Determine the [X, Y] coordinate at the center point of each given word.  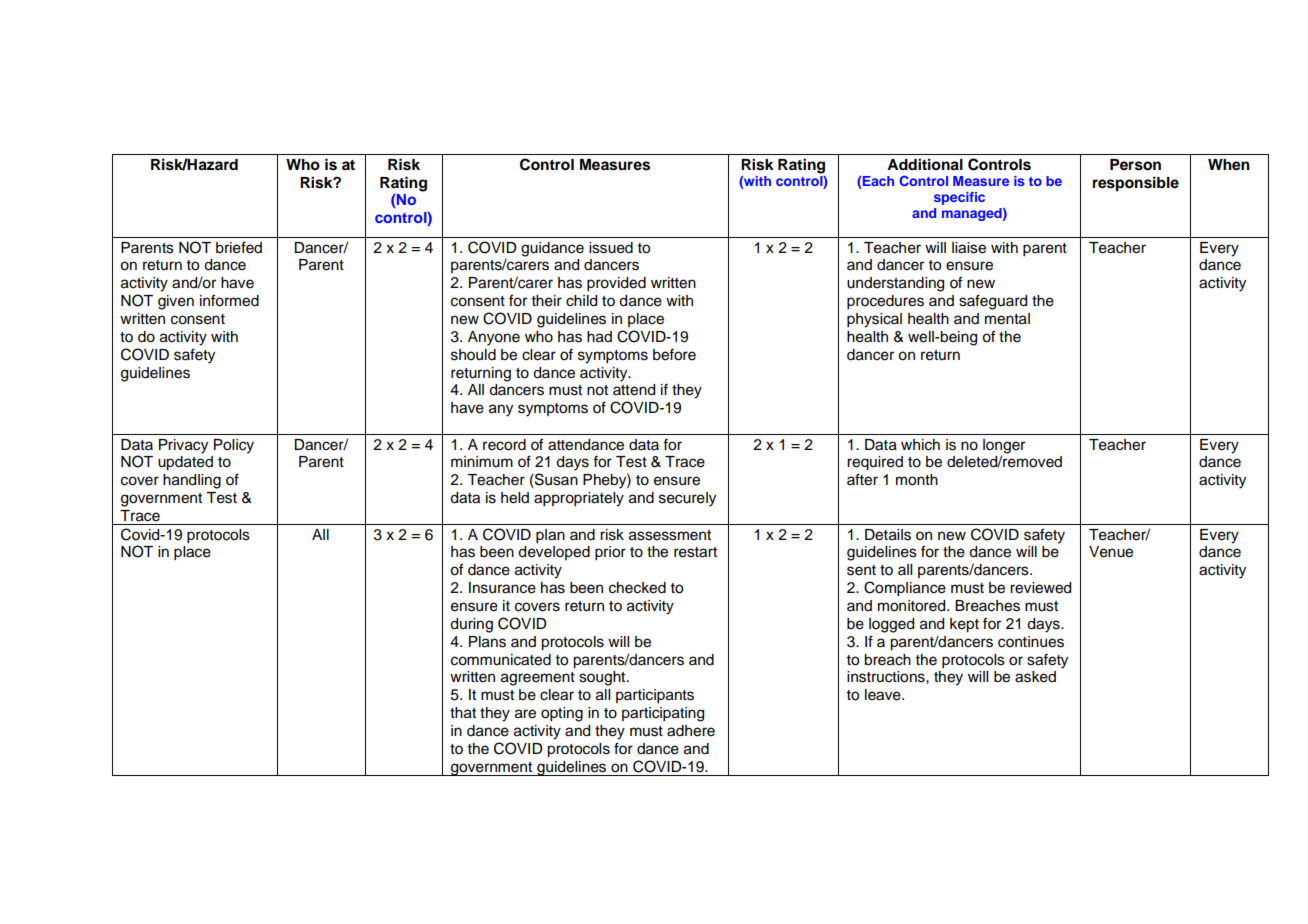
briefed [239, 247]
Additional [925, 164]
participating [663, 714]
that [463, 713]
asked [1035, 677]
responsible [1136, 184]
